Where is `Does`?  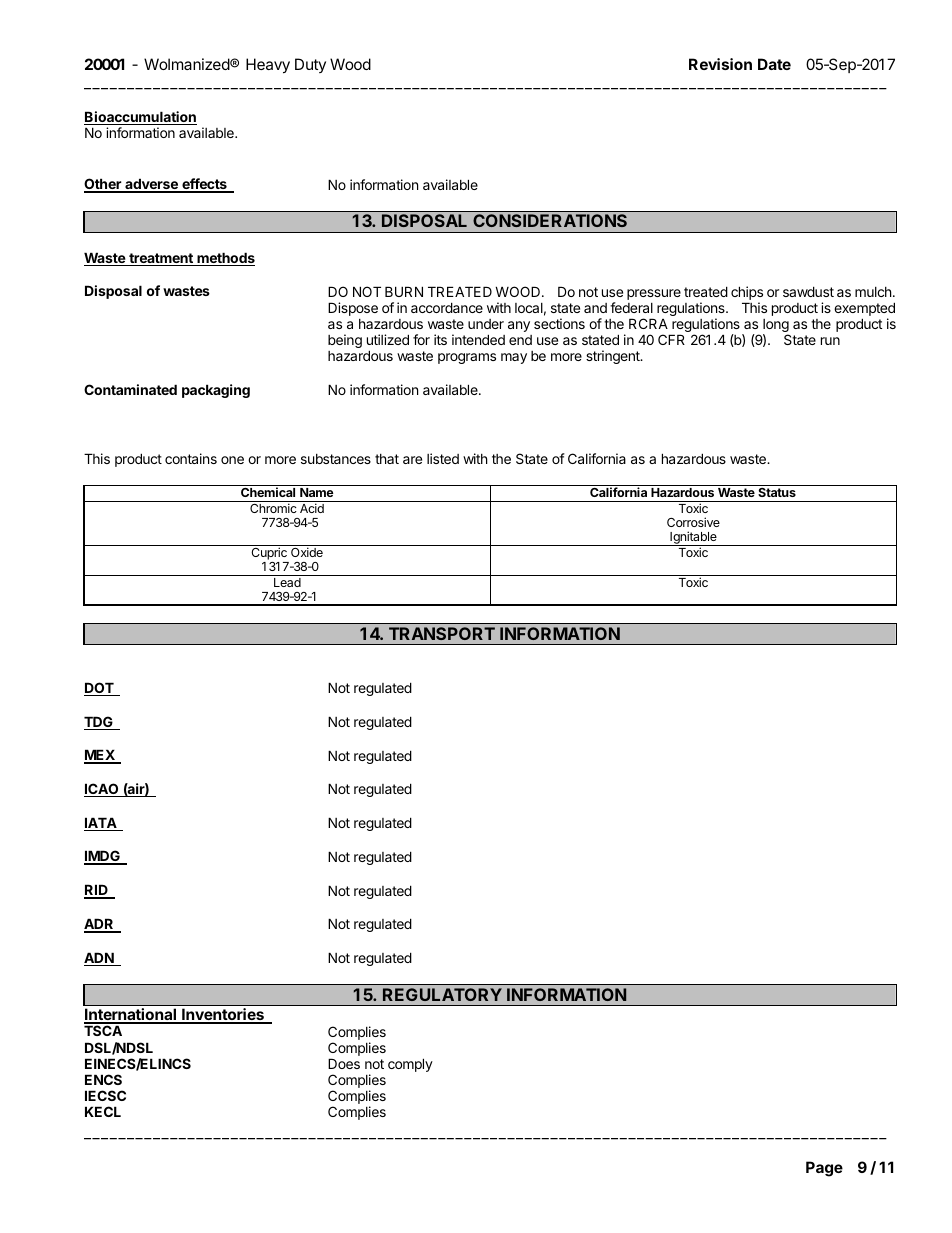 Does is located at coordinates (344, 1063).
